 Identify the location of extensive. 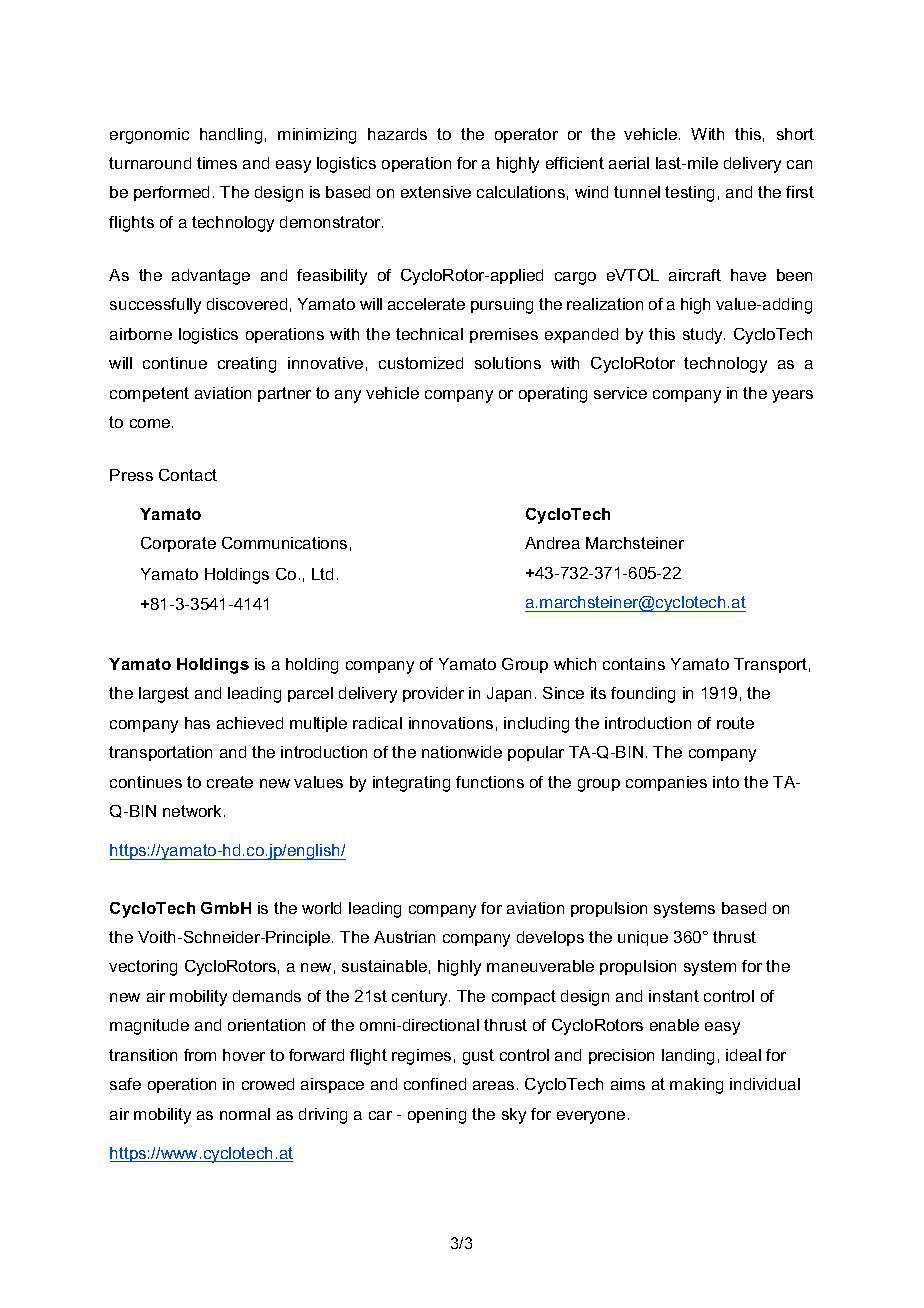
(436, 192).
